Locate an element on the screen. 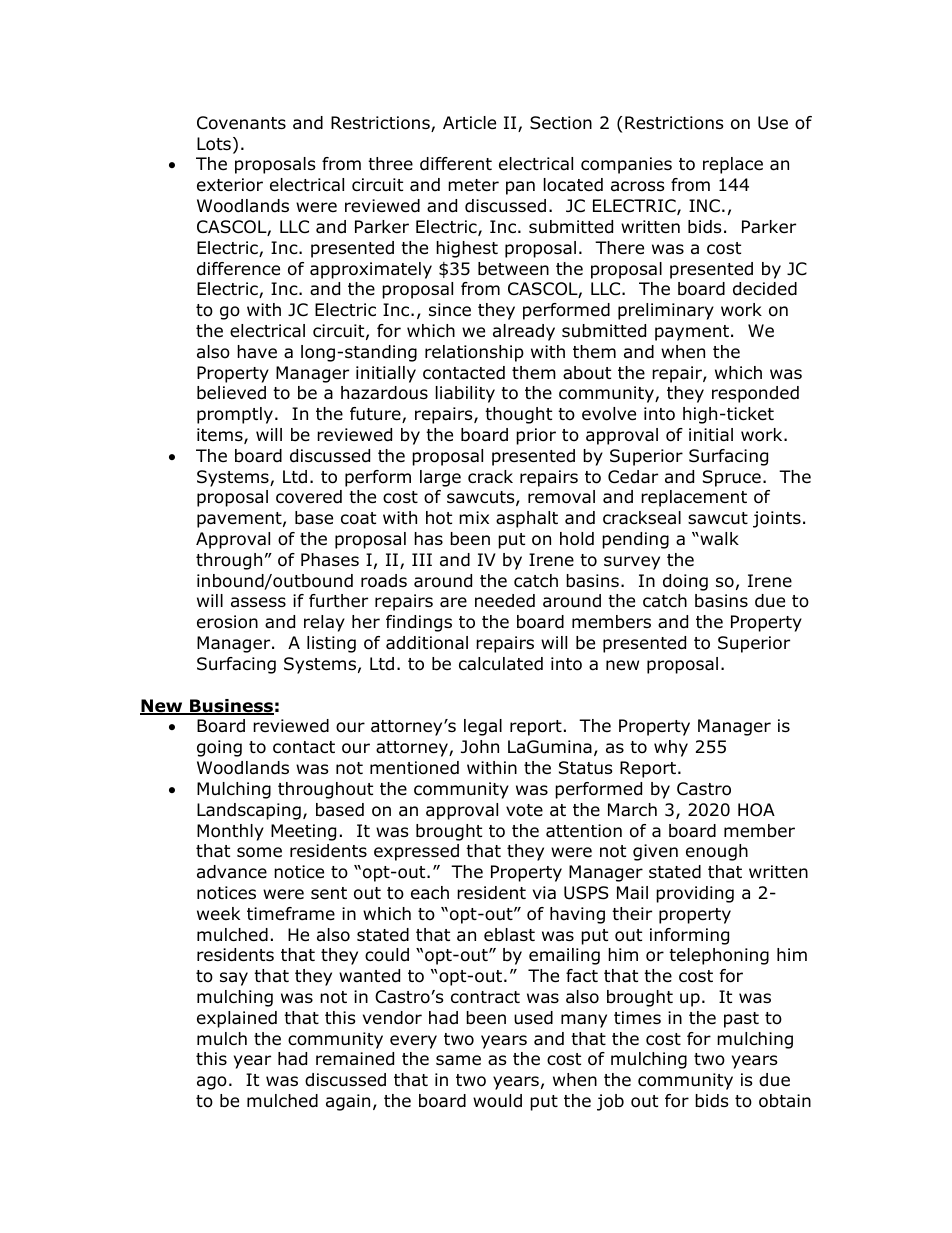 Image resolution: width=952 pixels, height=1233 pixels. needed is located at coordinates (505, 601).
